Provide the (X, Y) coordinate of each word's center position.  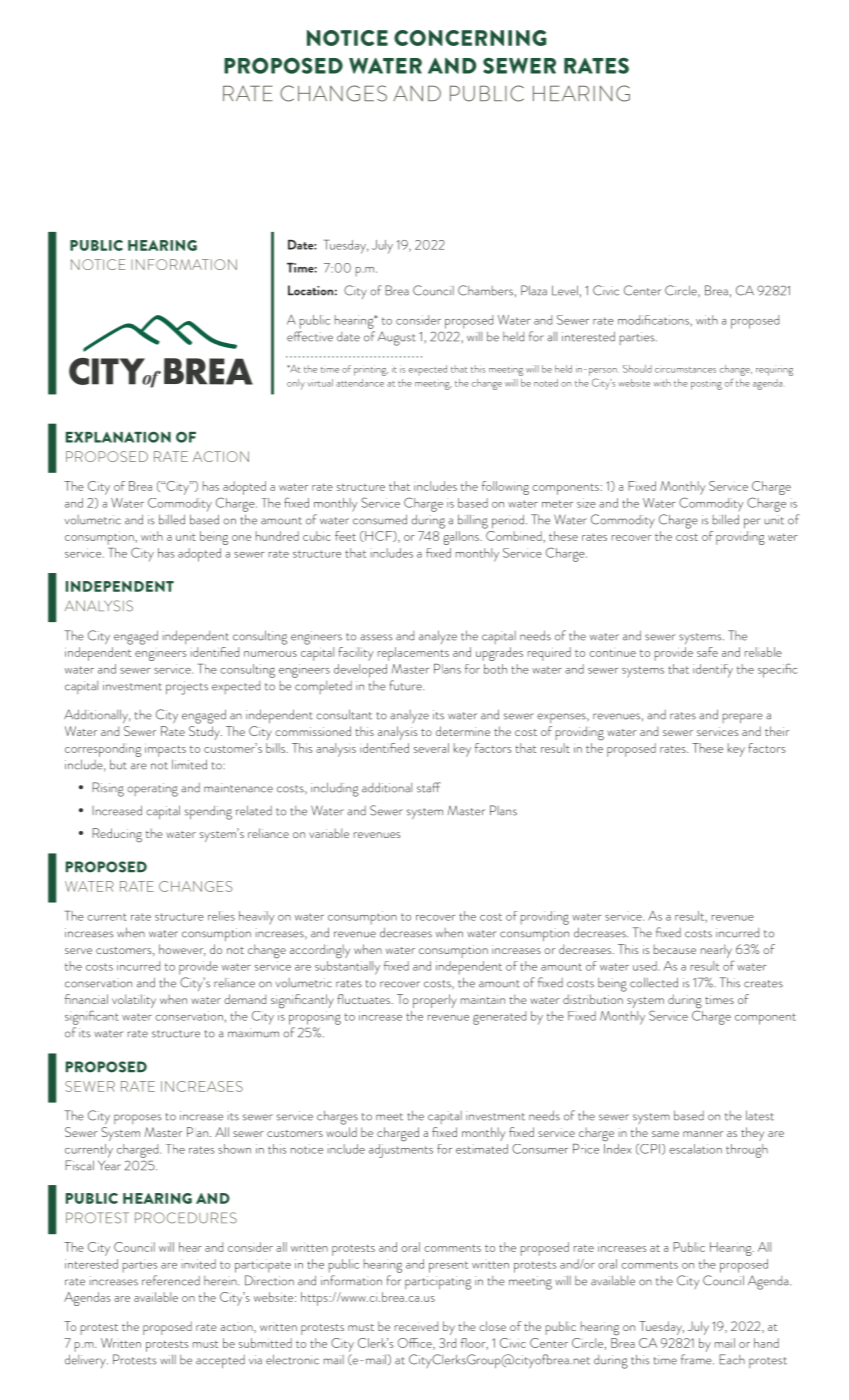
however (182, 950)
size (586, 503)
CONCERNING (470, 38)
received (416, 1326)
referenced (171, 1280)
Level (565, 290)
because (675, 949)
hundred (277, 536)
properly (435, 1001)
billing (473, 521)
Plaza (534, 290)
